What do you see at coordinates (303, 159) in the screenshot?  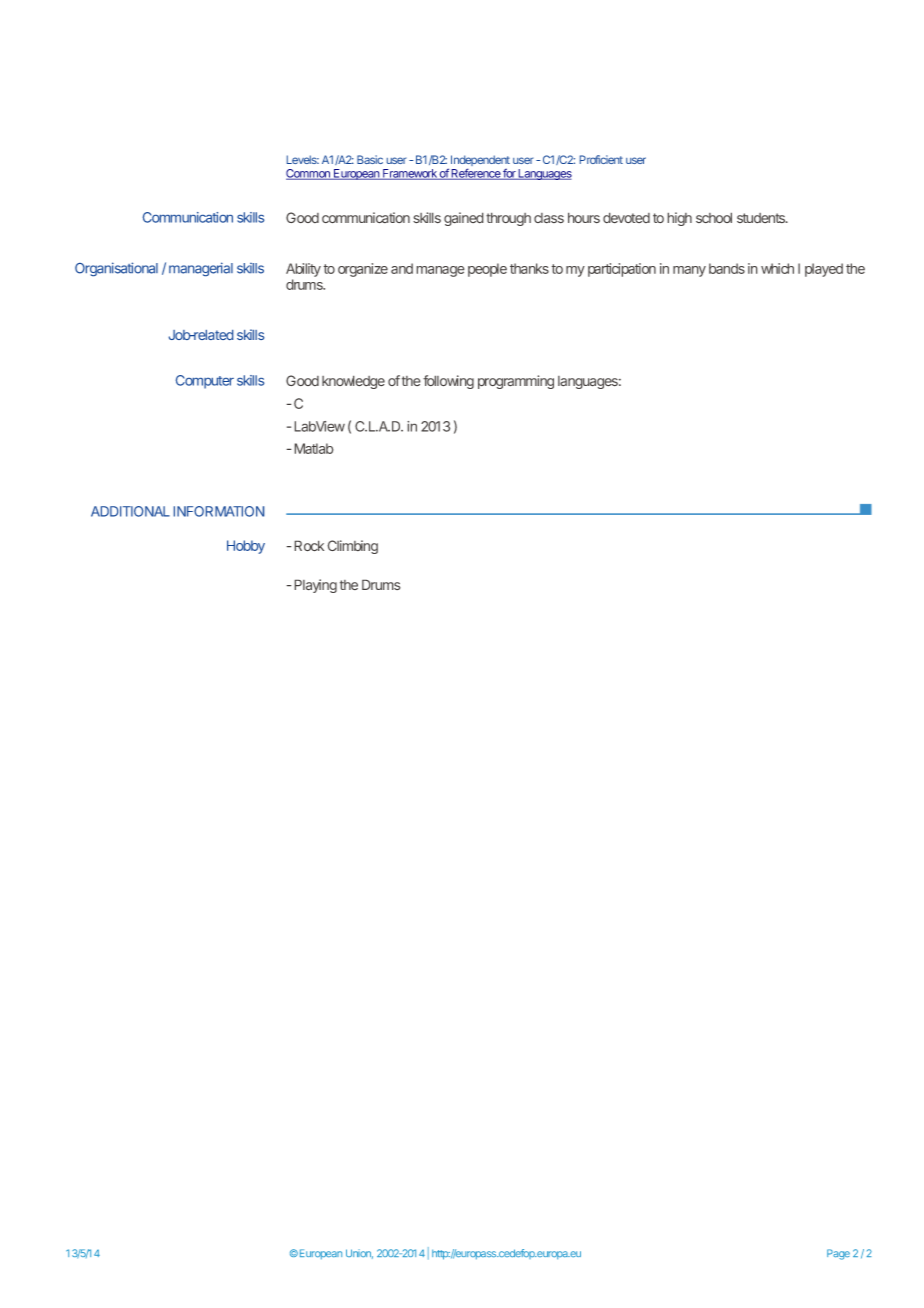 I see `Levels` at bounding box center [303, 159].
